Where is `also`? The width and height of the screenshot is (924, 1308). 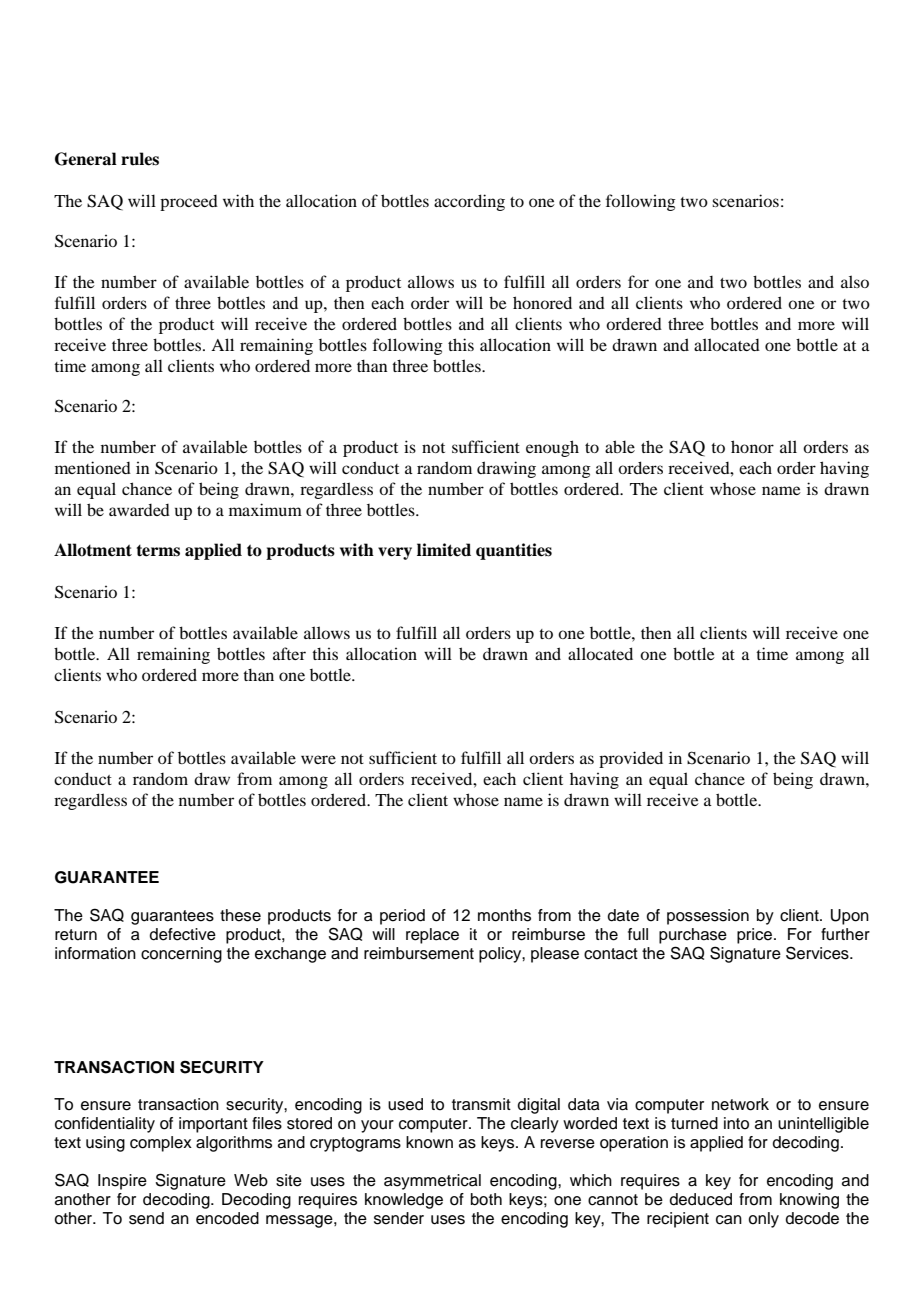
also is located at coordinates (855, 281).
